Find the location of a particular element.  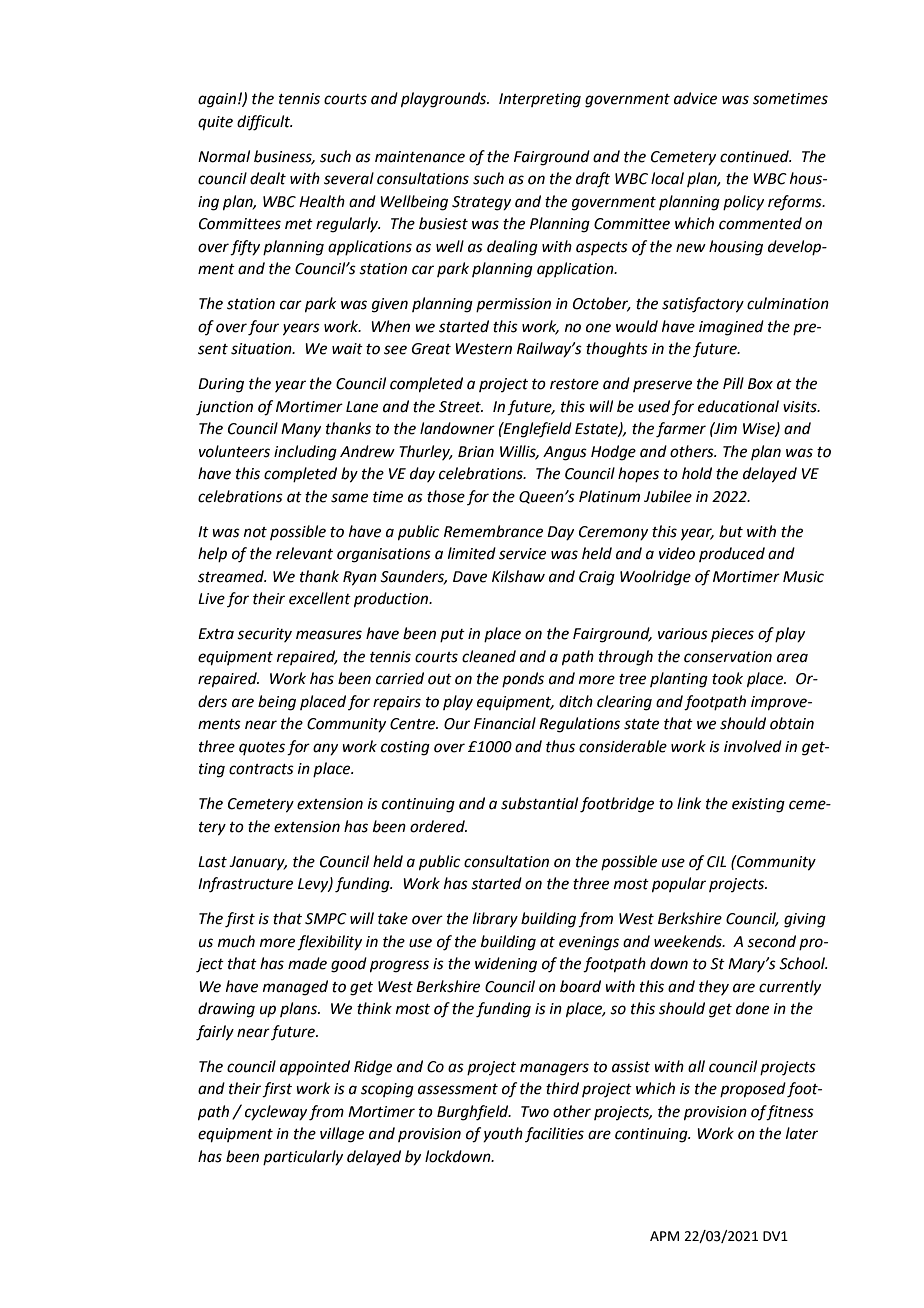

security is located at coordinates (264, 635).
